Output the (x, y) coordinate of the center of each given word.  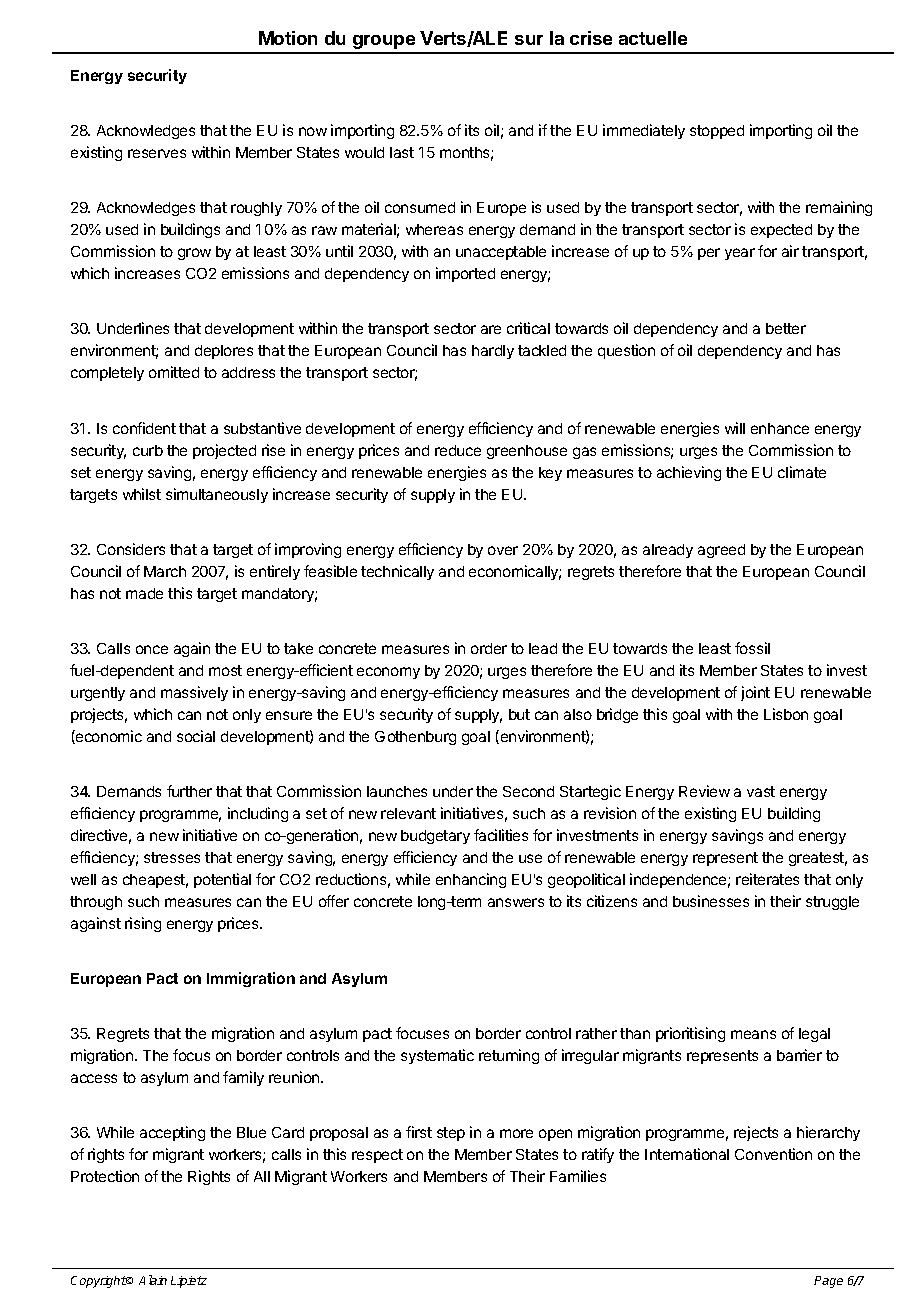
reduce (458, 450)
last (402, 152)
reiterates (767, 879)
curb (148, 450)
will (735, 428)
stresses (172, 857)
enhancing (471, 880)
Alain (153, 1280)
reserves (157, 153)
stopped (717, 132)
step (451, 1134)
